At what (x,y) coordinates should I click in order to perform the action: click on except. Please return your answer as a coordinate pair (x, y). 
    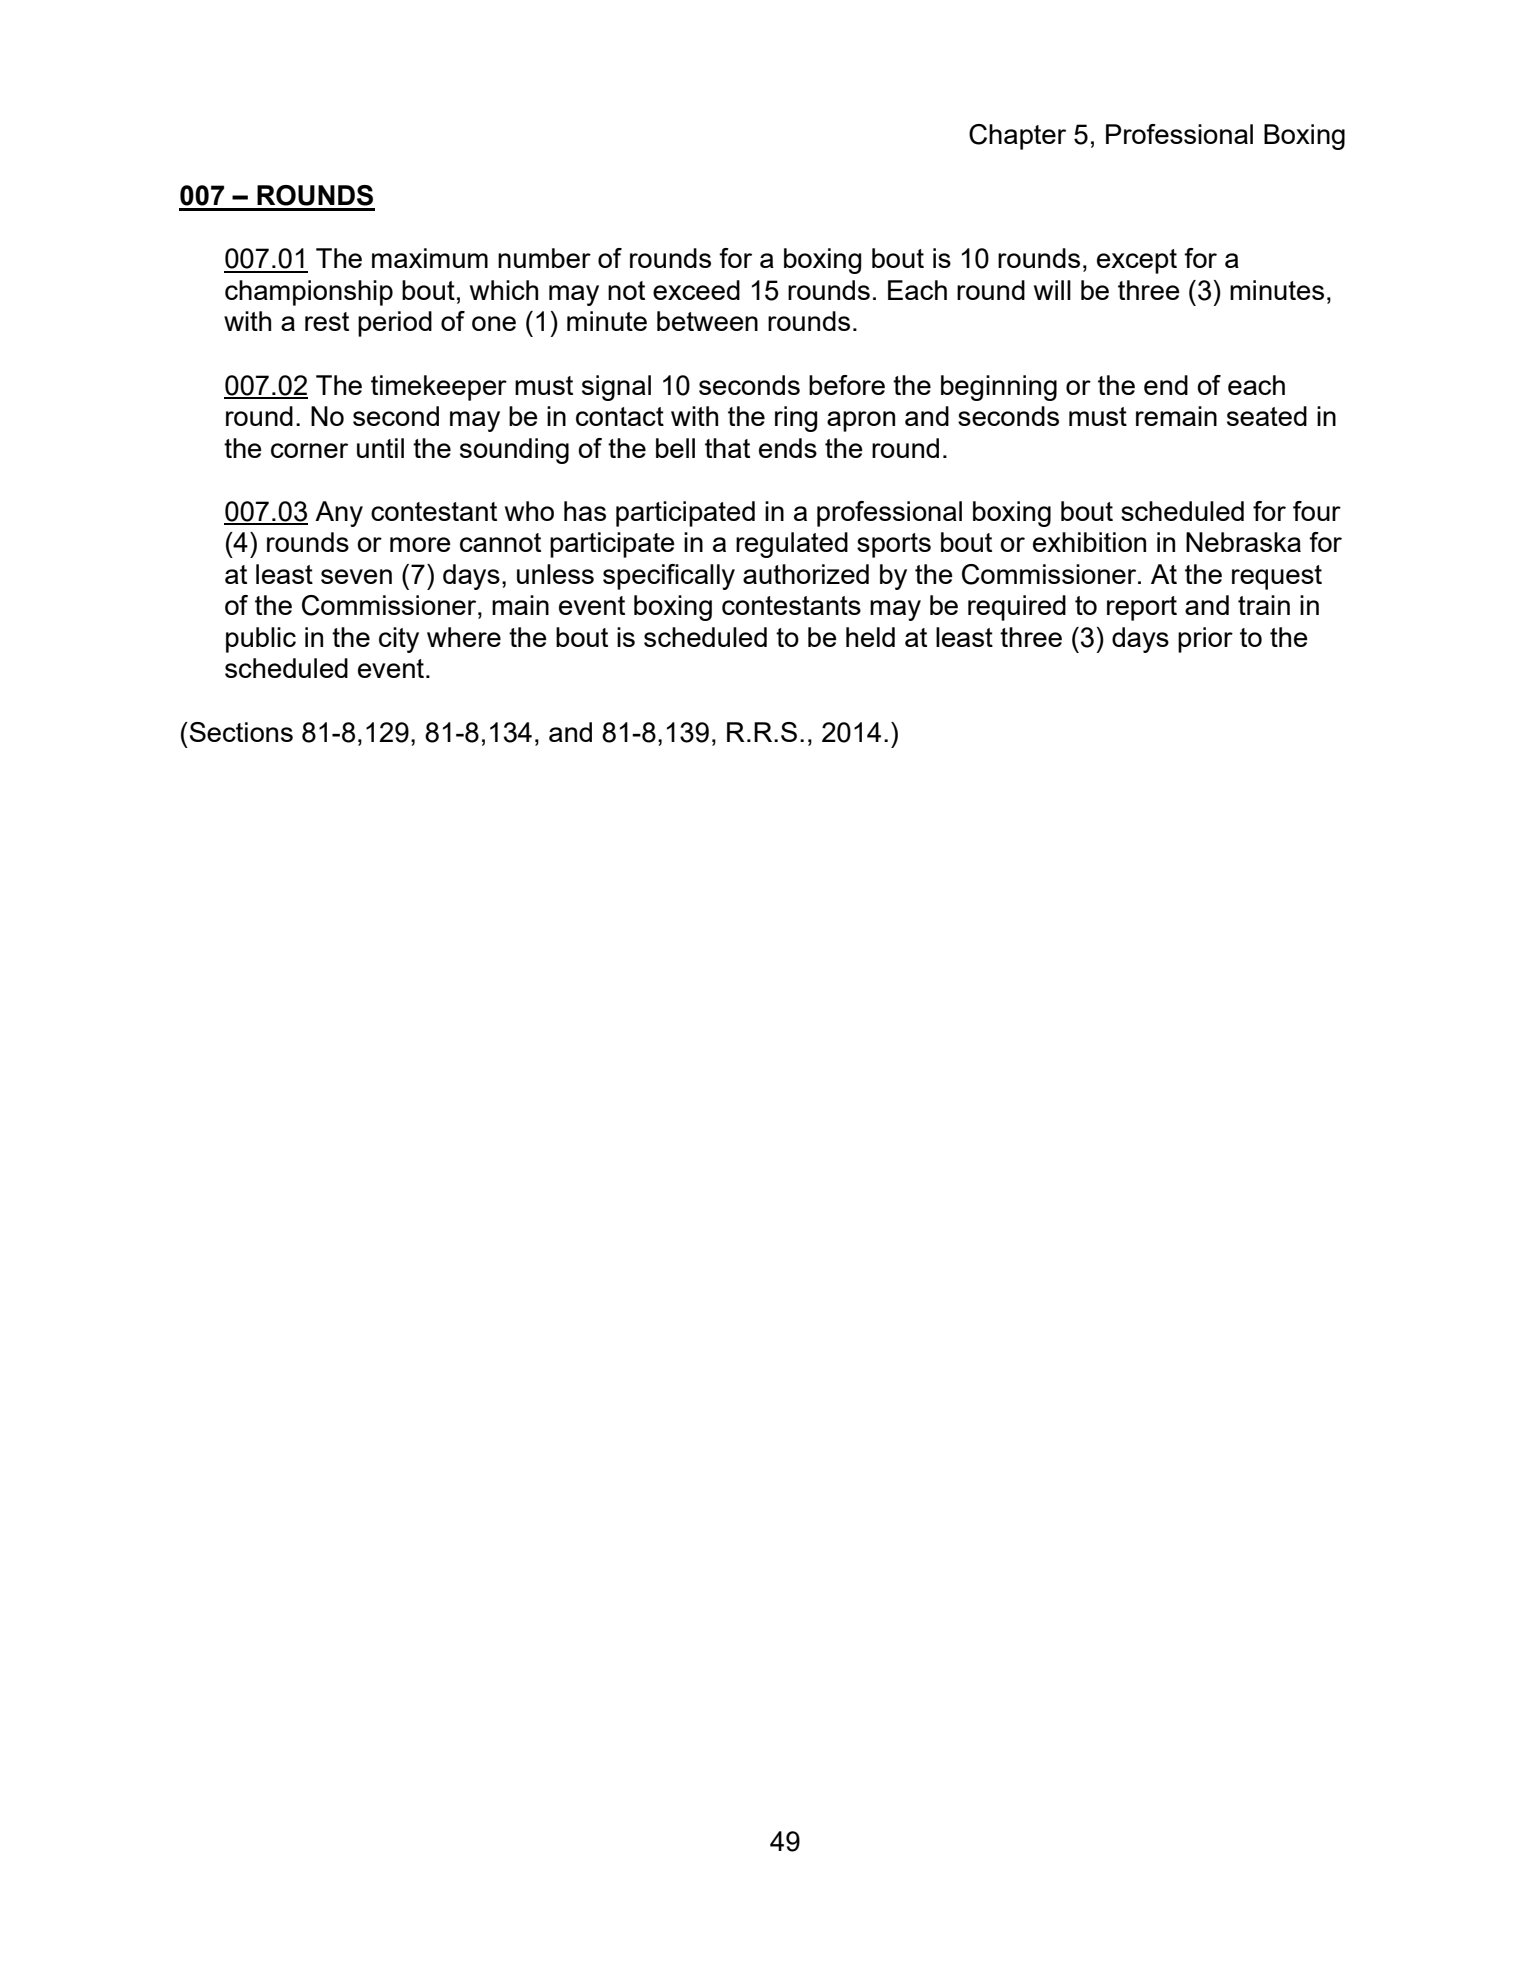
    Looking at the image, I should click on (1137, 261).
